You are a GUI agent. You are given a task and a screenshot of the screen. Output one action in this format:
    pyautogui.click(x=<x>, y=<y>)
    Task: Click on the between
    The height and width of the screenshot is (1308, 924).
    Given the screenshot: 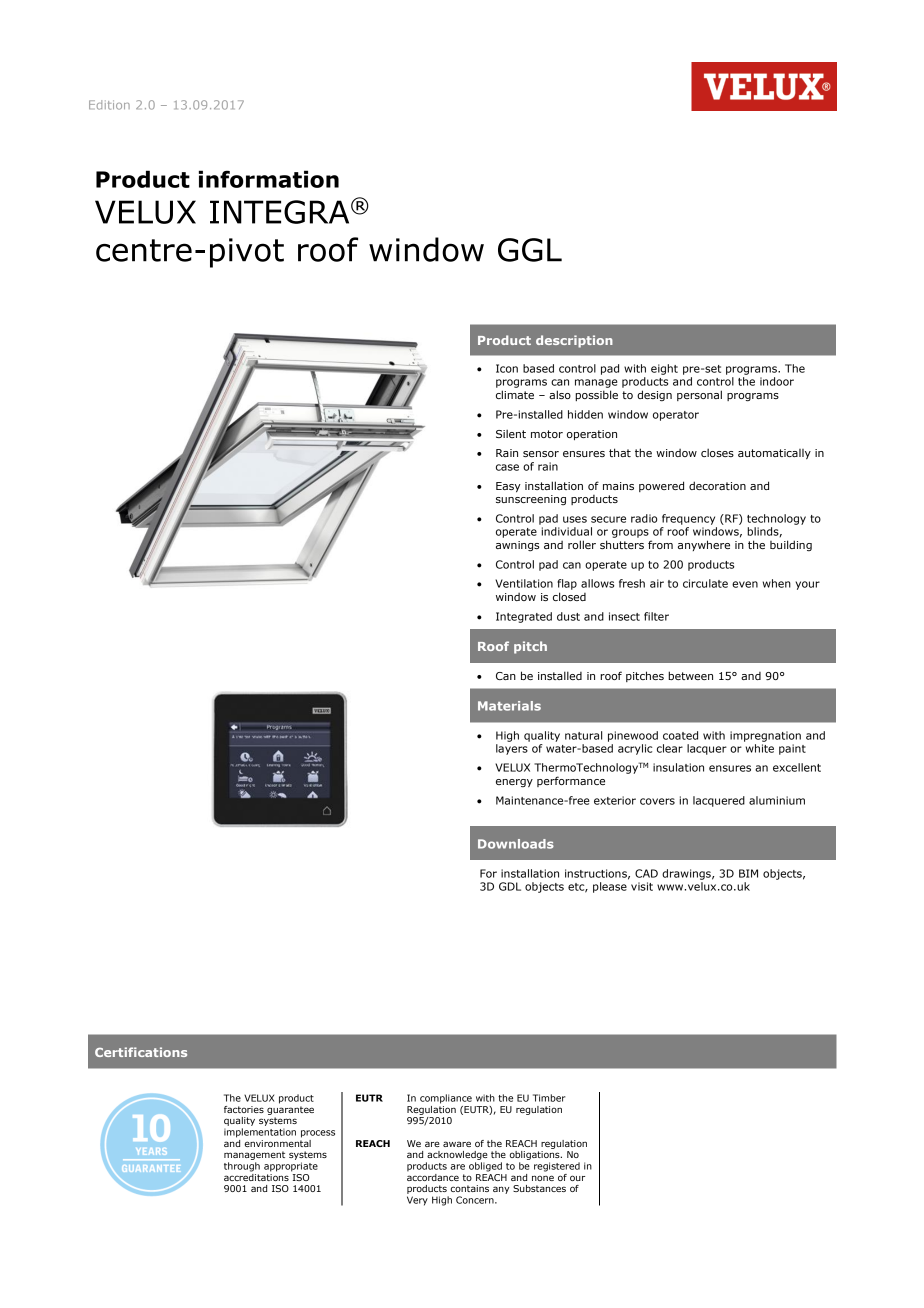 What is the action you would take?
    pyautogui.click(x=690, y=675)
